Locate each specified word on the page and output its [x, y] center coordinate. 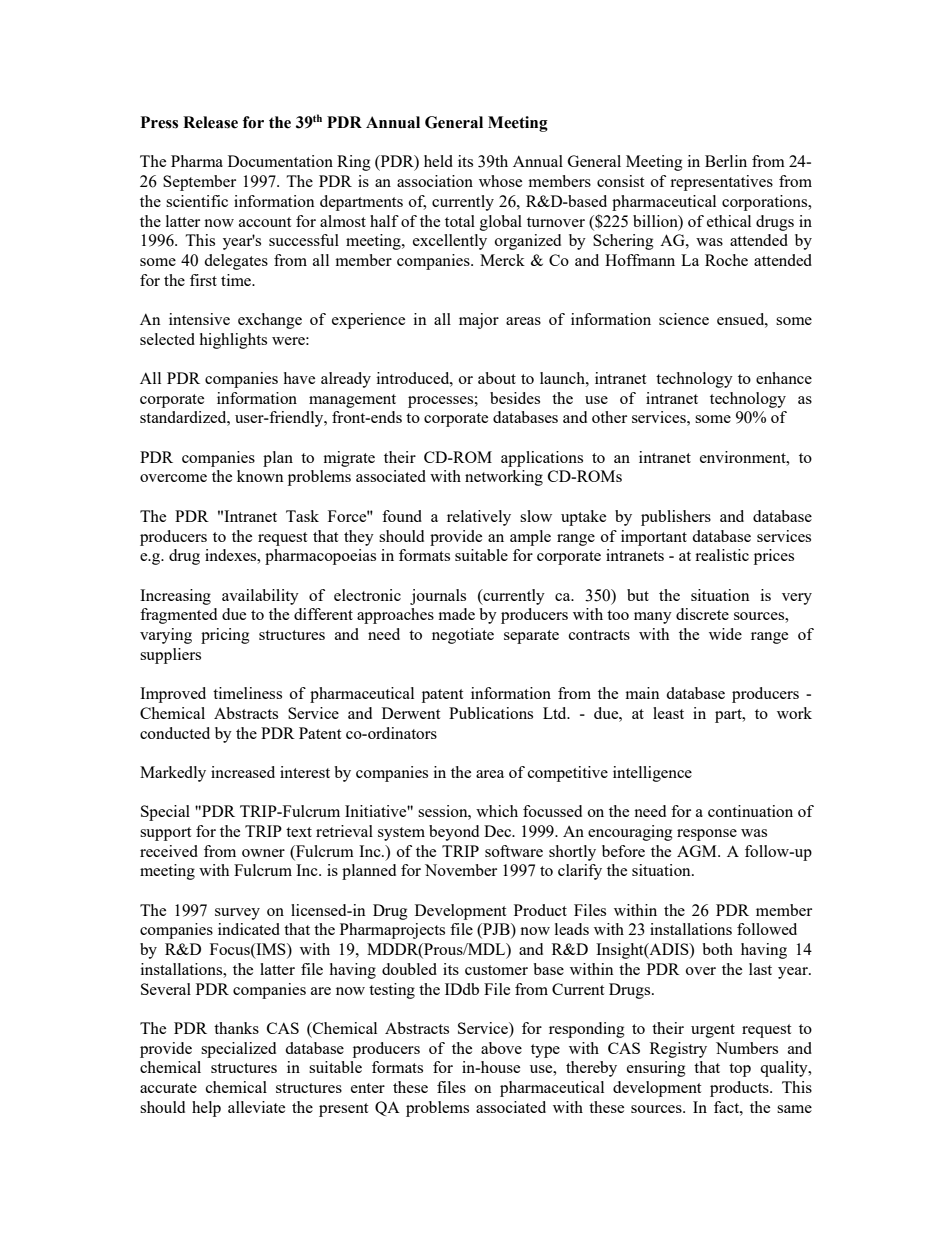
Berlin [726, 161]
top [740, 1070]
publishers [676, 518]
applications [542, 459]
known [260, 476]
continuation [750, 811]
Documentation [280, 161]
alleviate [256, 1107]
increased [243, 772]
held [438, 161]
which [497, 811]
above [501, 1048]
